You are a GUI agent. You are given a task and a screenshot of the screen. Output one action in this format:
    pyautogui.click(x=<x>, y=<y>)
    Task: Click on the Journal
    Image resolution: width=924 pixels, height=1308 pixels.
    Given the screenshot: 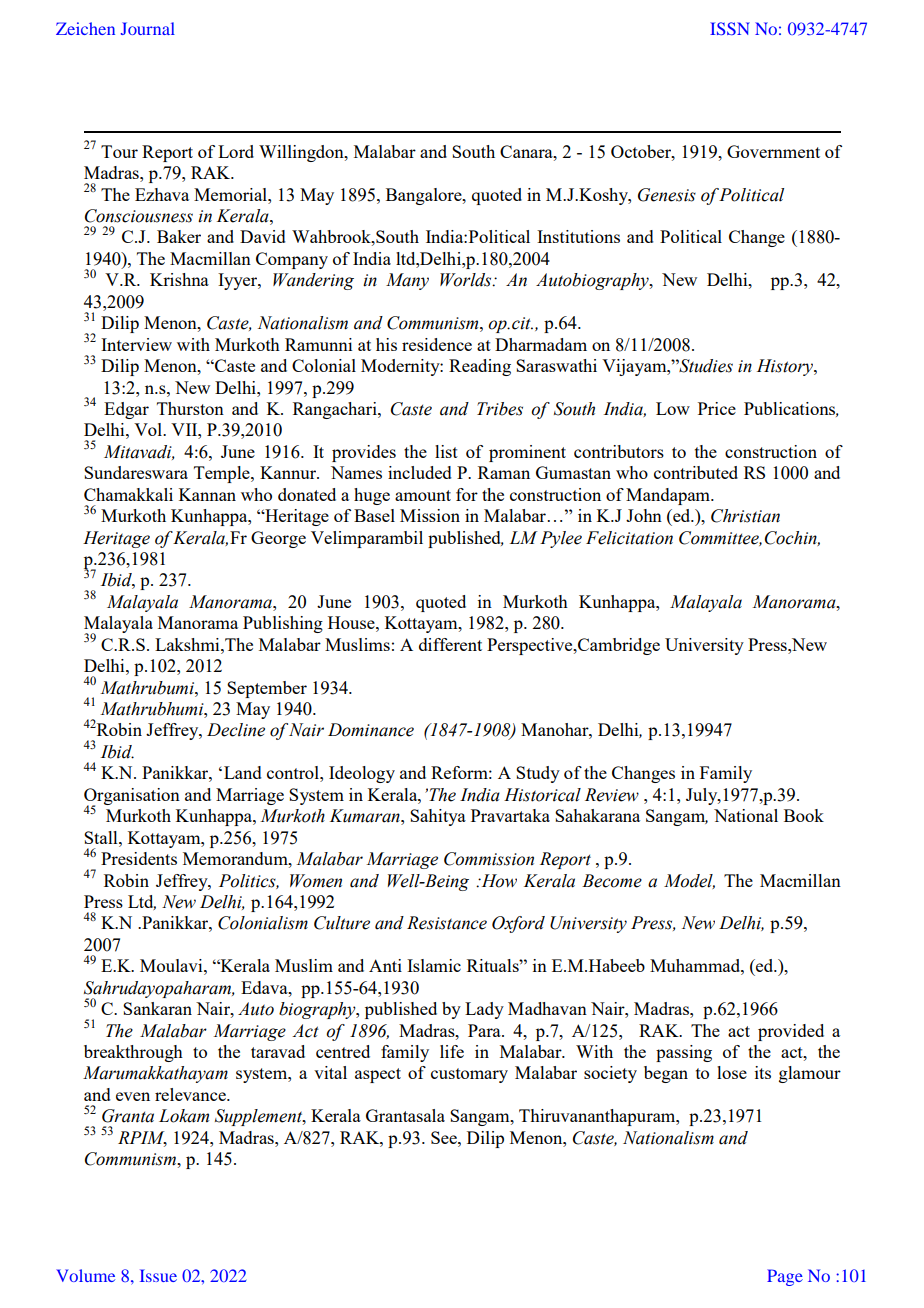 What is the action you would take?
    pyautogui.click(x=148, y=28)
